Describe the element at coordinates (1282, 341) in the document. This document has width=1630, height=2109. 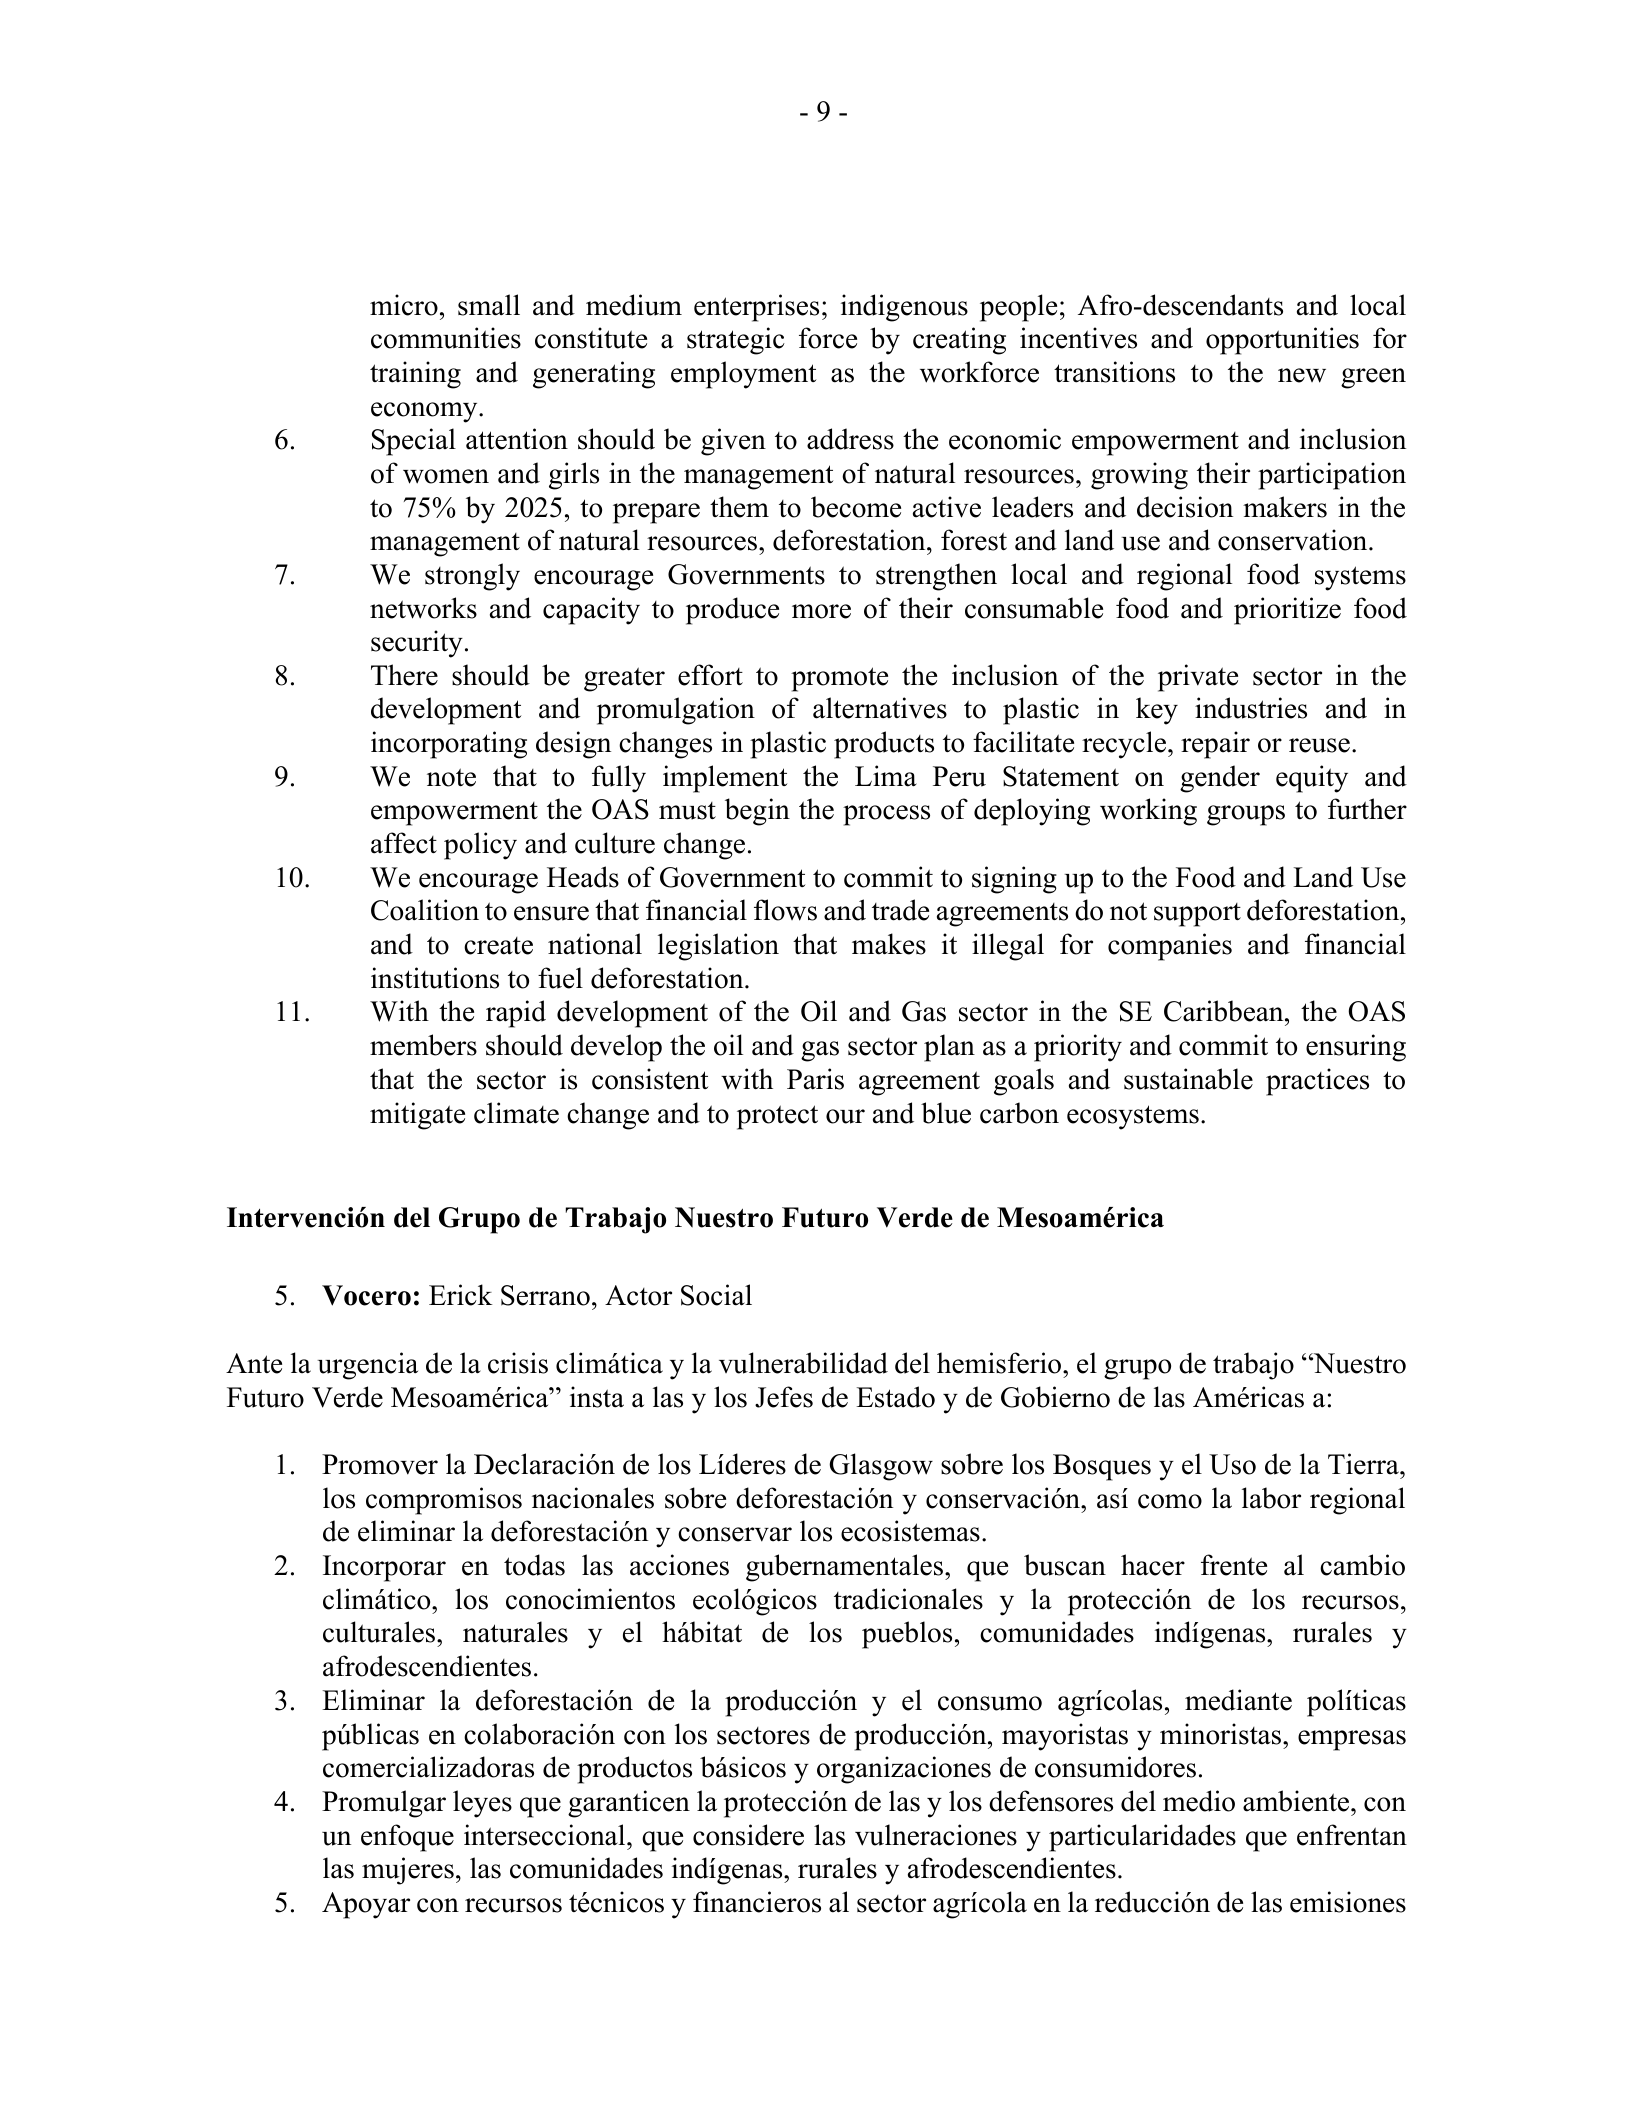
I see `opportunities` at that location.
